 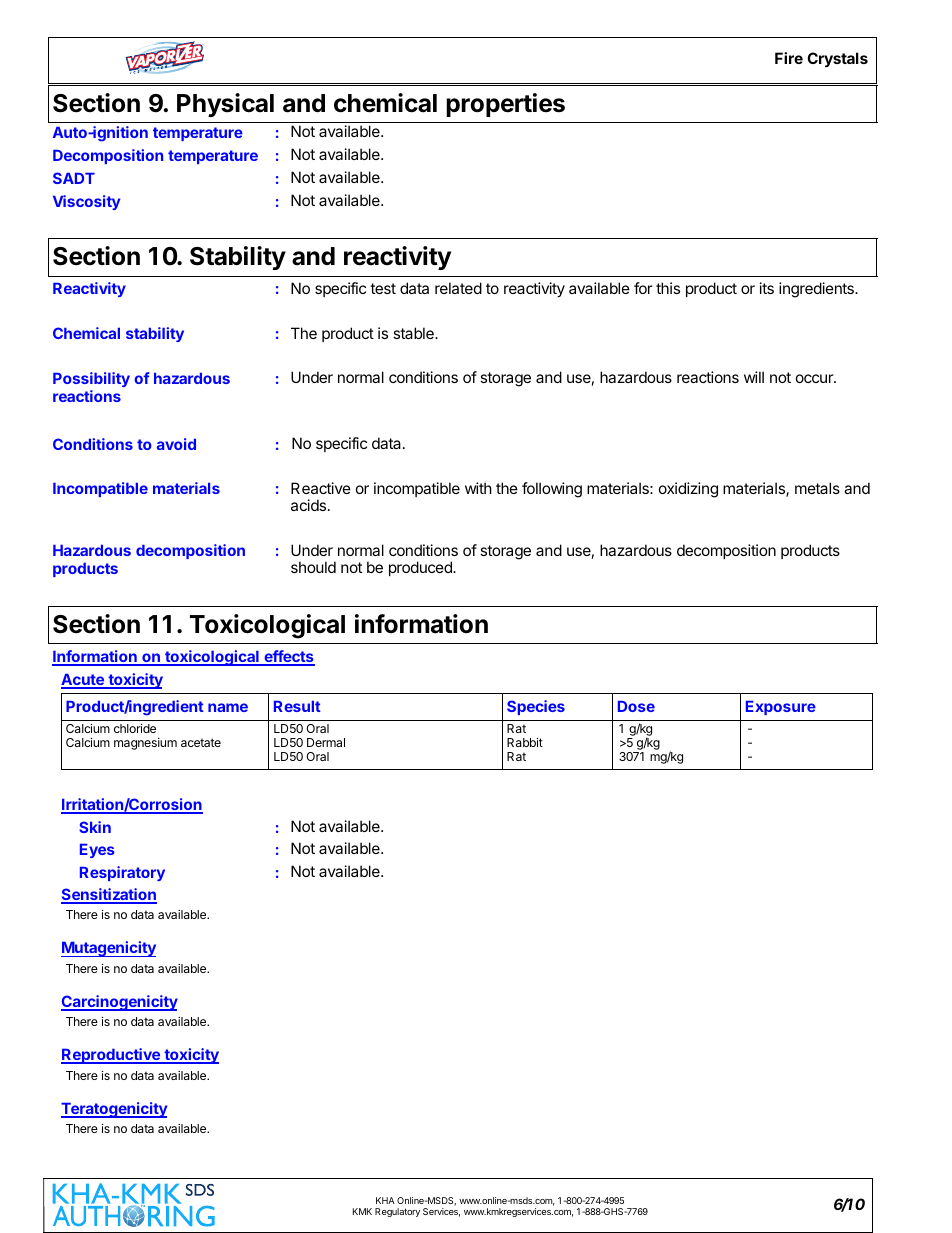 What do you see at coordinates (397, 1212) in the screenshot?
I see `Regulatory` at bounding box center [397, 1212].
